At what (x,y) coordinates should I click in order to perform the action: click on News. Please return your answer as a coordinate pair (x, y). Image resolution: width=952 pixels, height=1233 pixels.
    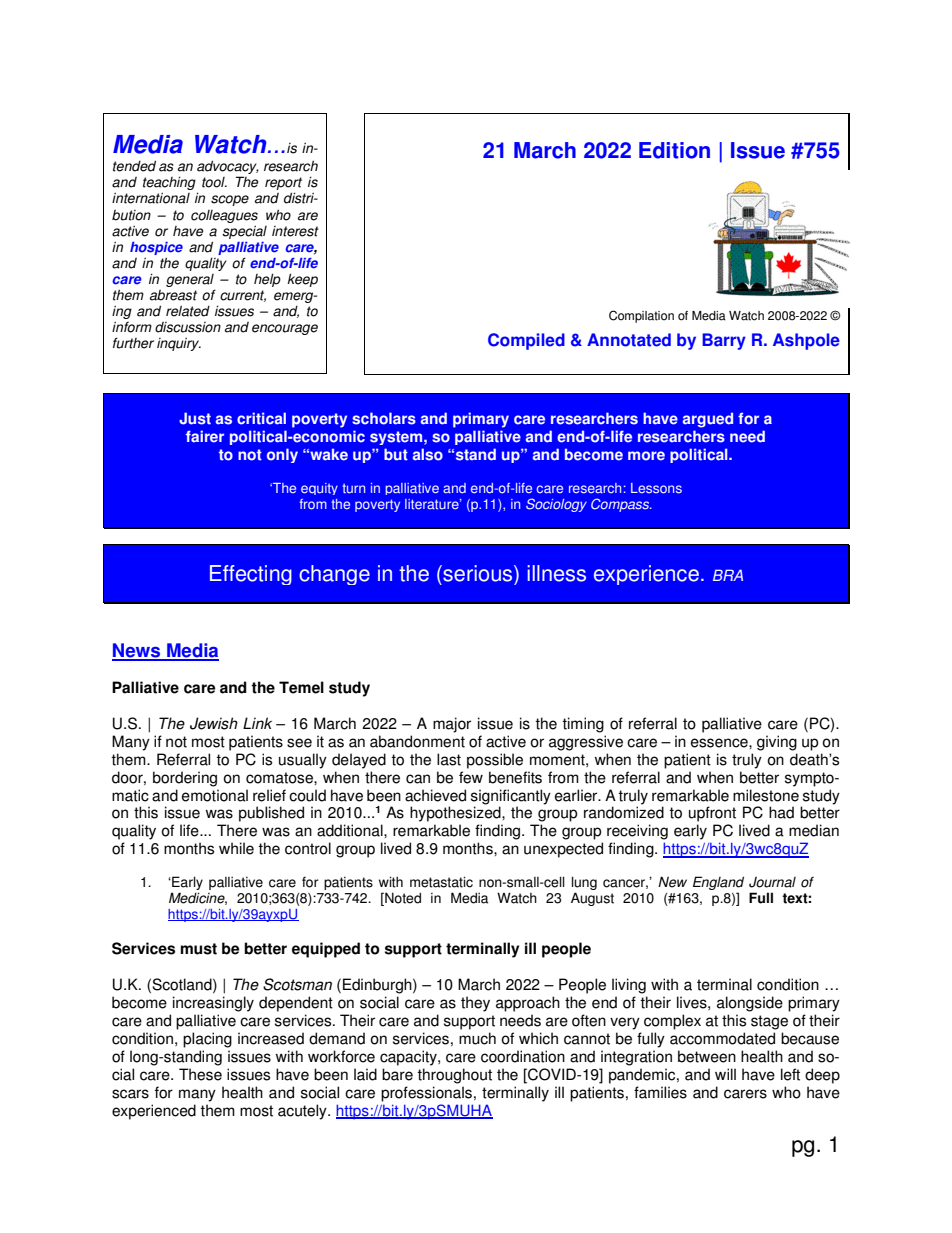
    Looking at the image, I should click on (137, 651).
